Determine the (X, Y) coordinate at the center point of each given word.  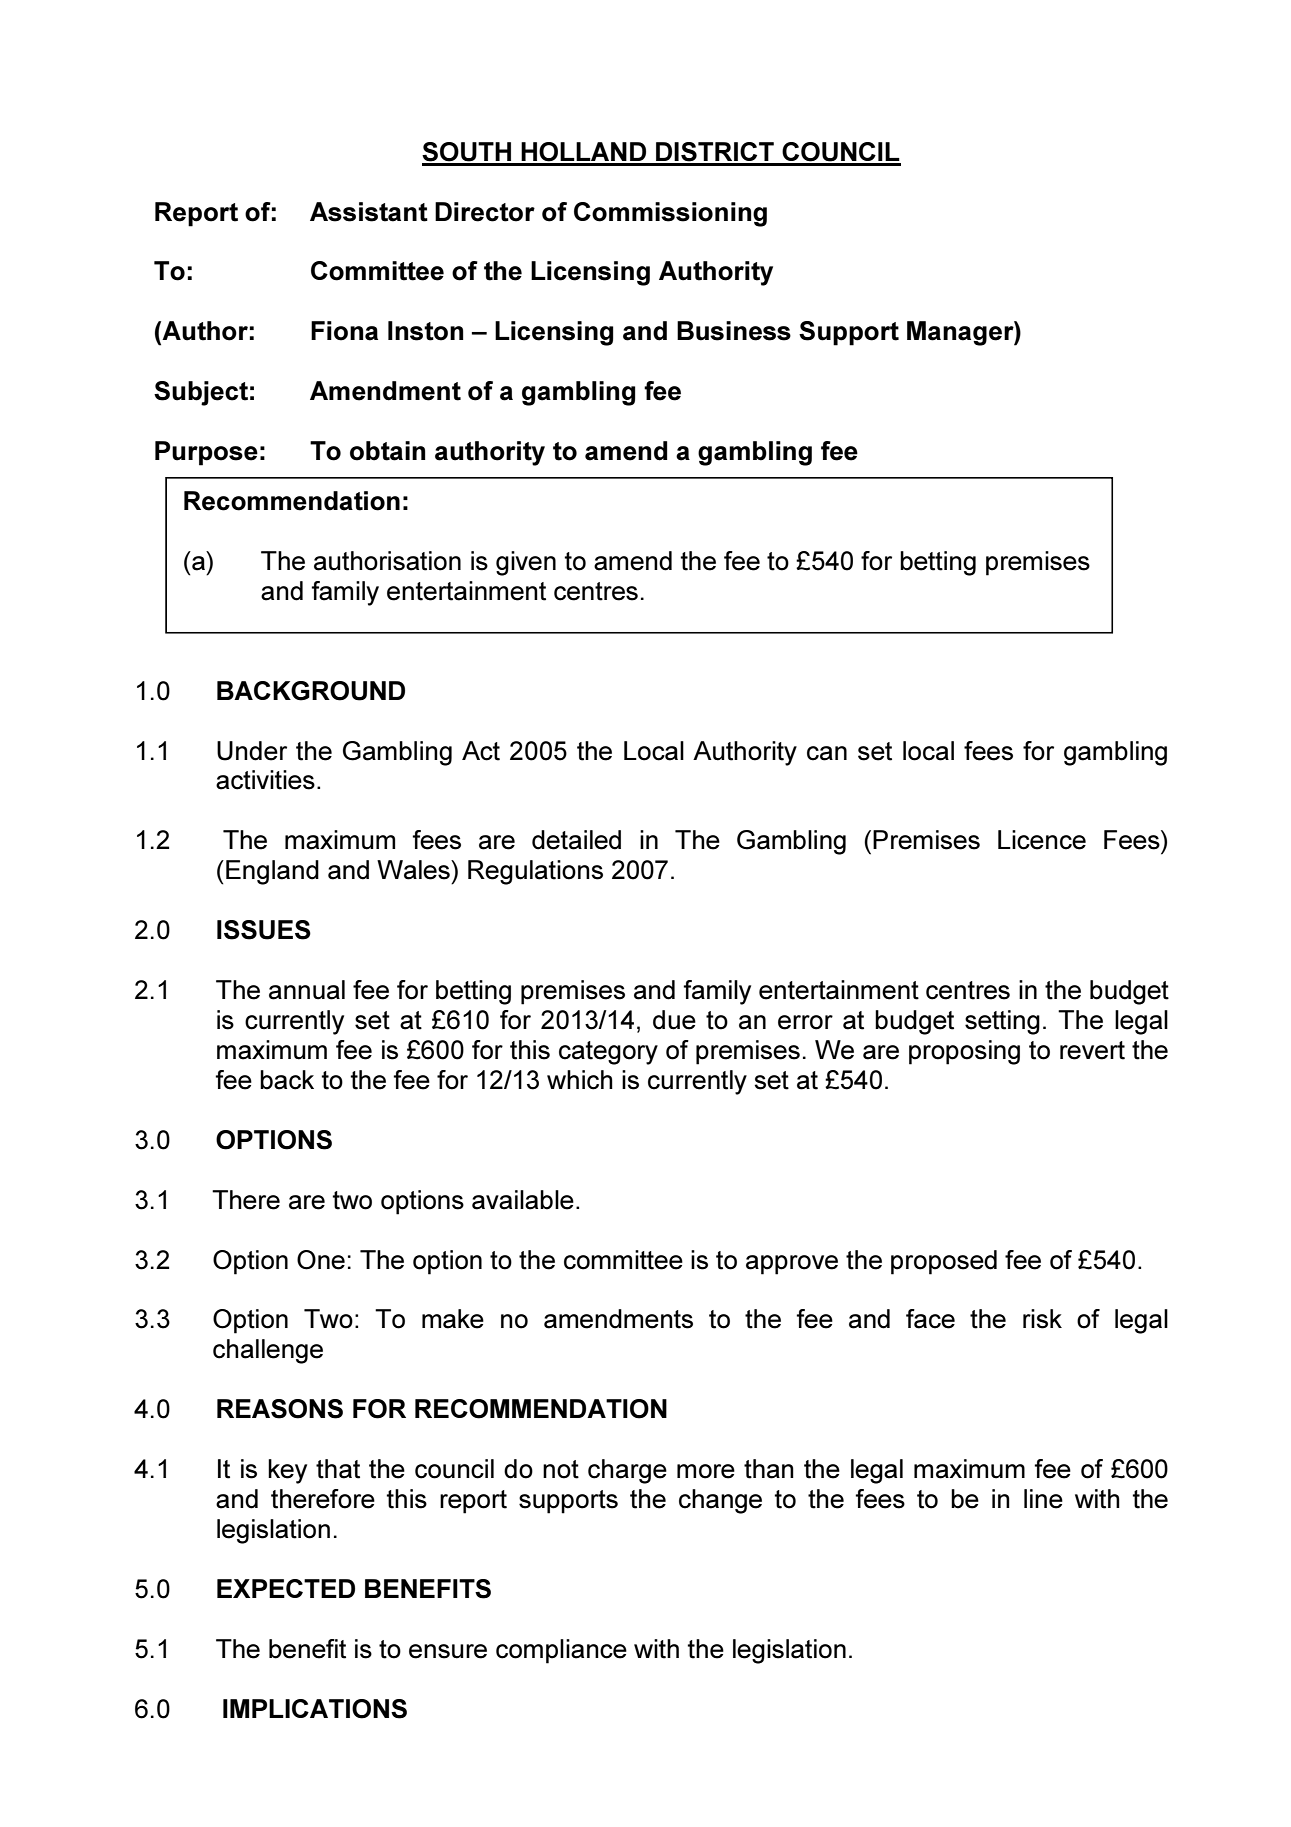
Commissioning (670, 214)
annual (307, 990)
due (674, 1020)
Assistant (369, 212)
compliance (561, 1651)
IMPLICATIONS (315, 1709)
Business (734, 331)
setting (1002, 1022)
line (1043, 1499)
